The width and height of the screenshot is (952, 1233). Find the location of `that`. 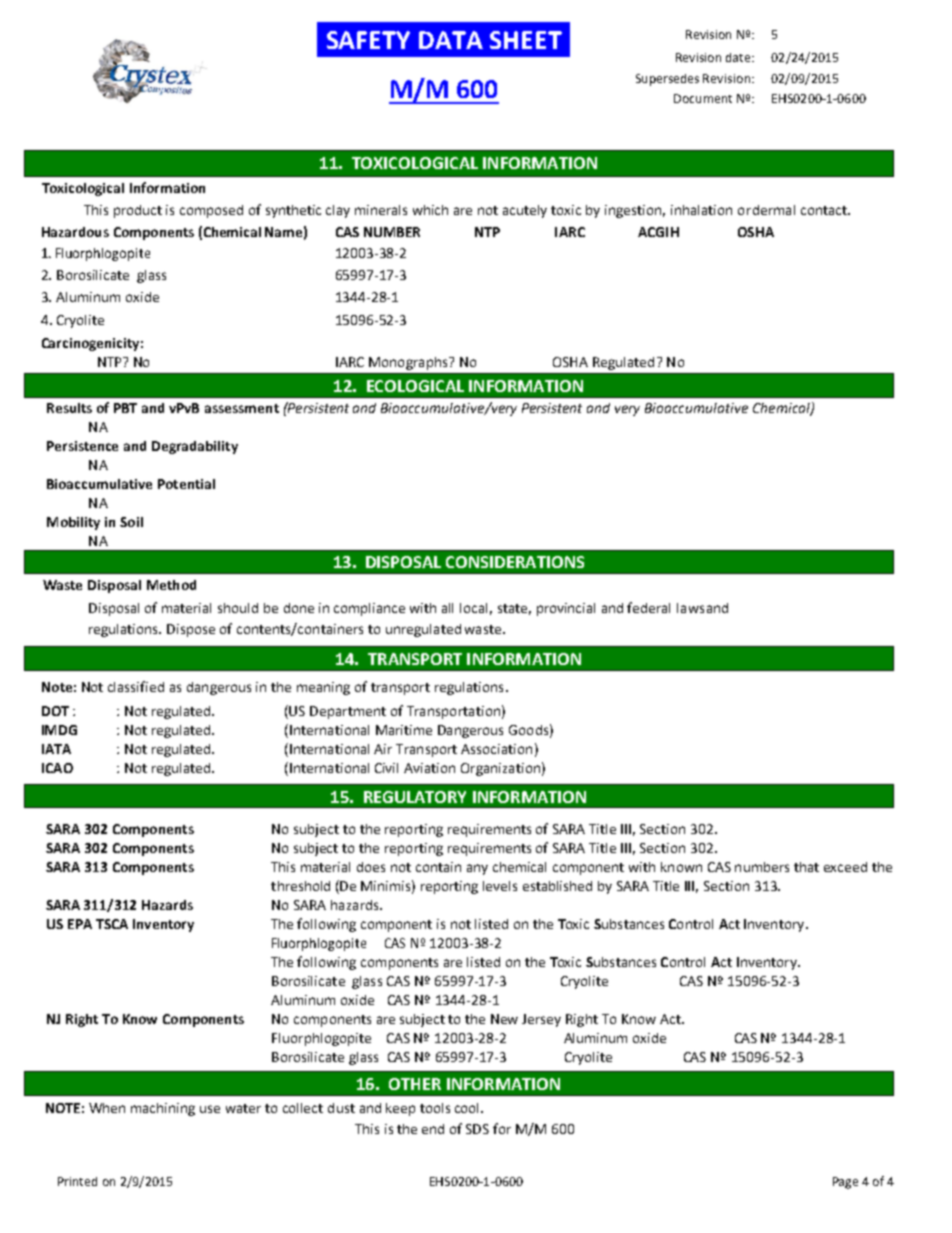

that is located at coordinates (806, 867).
